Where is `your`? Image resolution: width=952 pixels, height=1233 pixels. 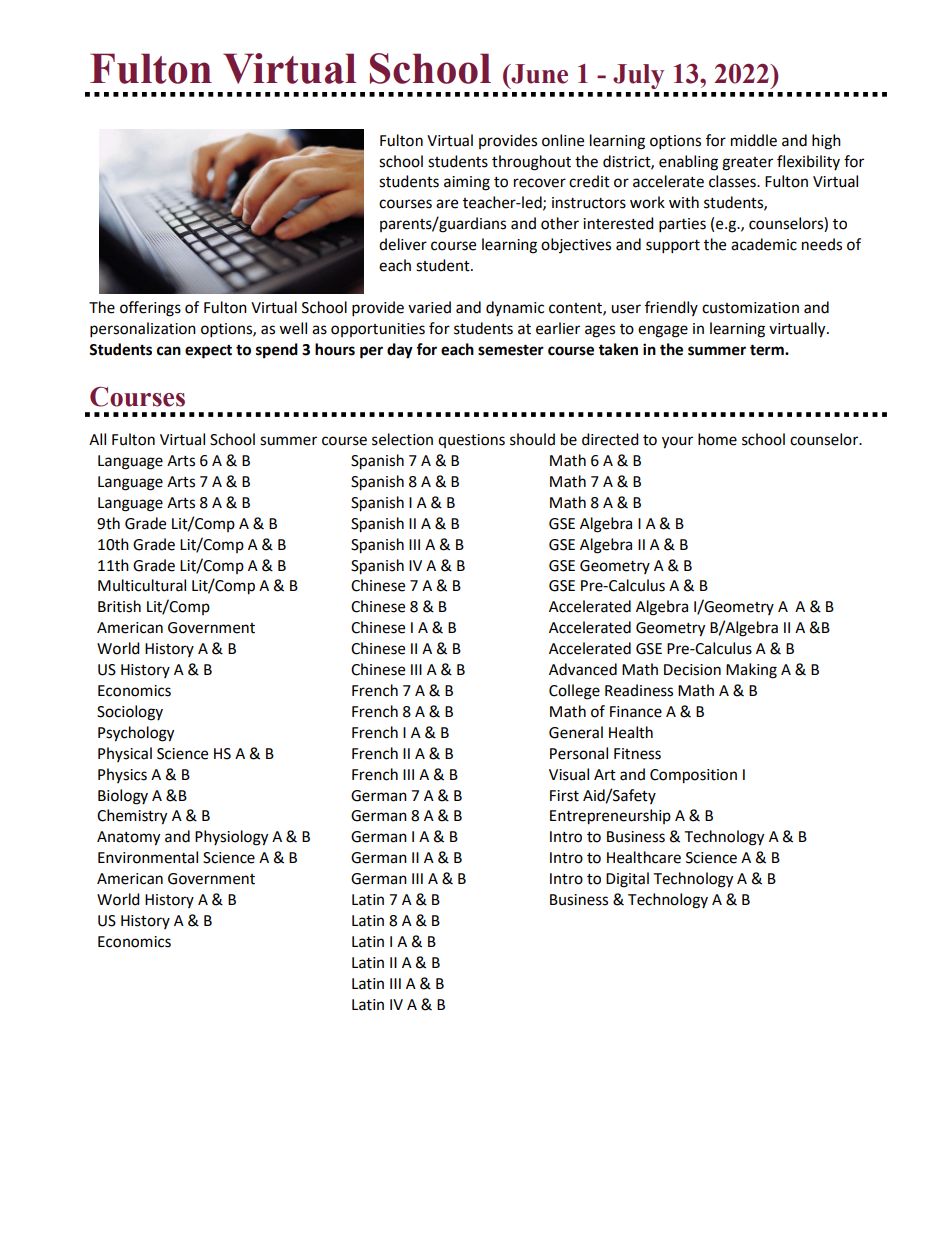
your is located at coordinates (677, 442).
